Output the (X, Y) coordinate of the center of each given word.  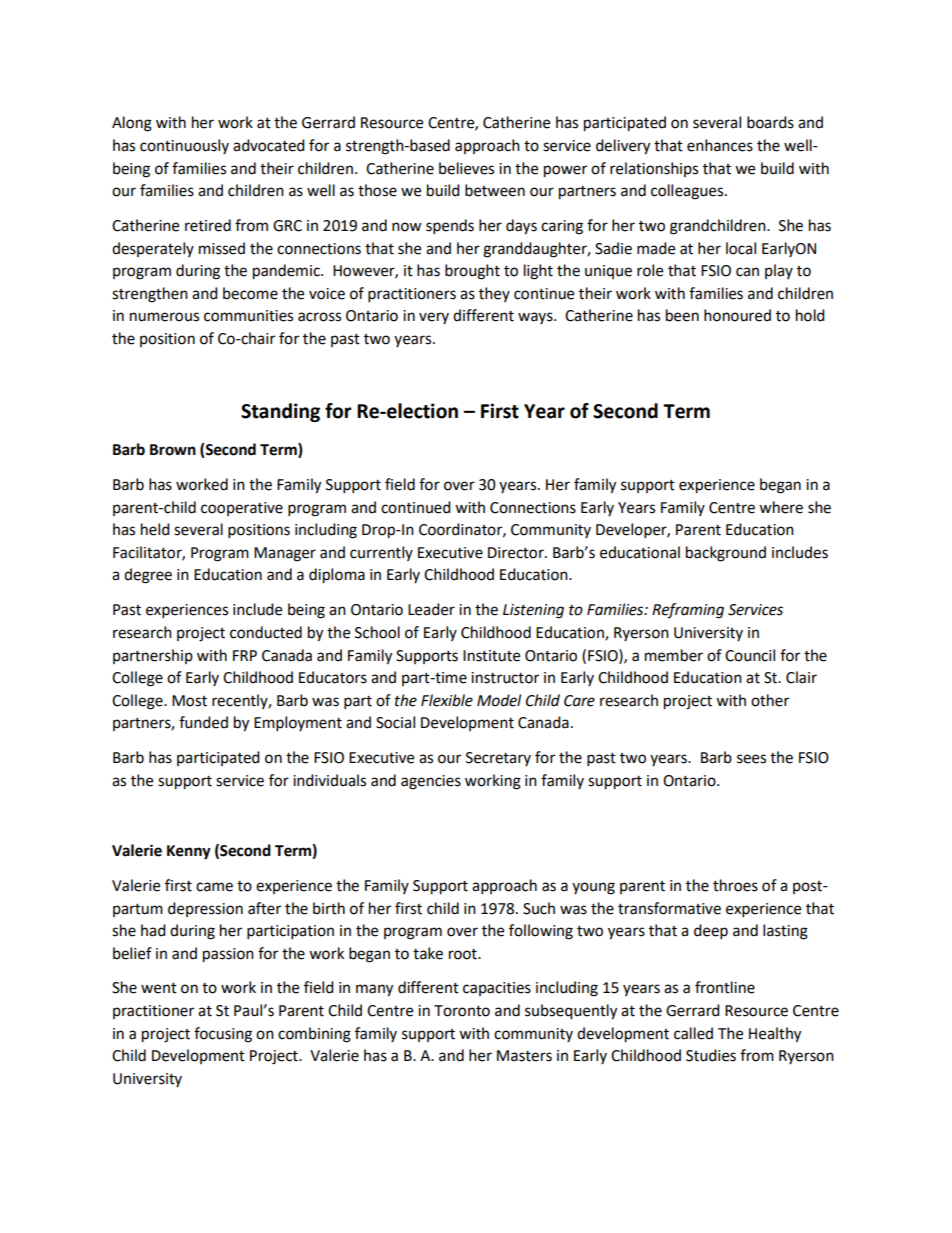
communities (248, 316)
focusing (223, 1035)
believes (466, 168)
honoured (737, 315)
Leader (431, 609)
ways (536, 318)
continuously (184, 146)
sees (751, 759)
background (726, 554)
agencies (431, 782)
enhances (720, 145)
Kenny (189, 852)
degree (148, 576)
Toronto (462, 1011)
